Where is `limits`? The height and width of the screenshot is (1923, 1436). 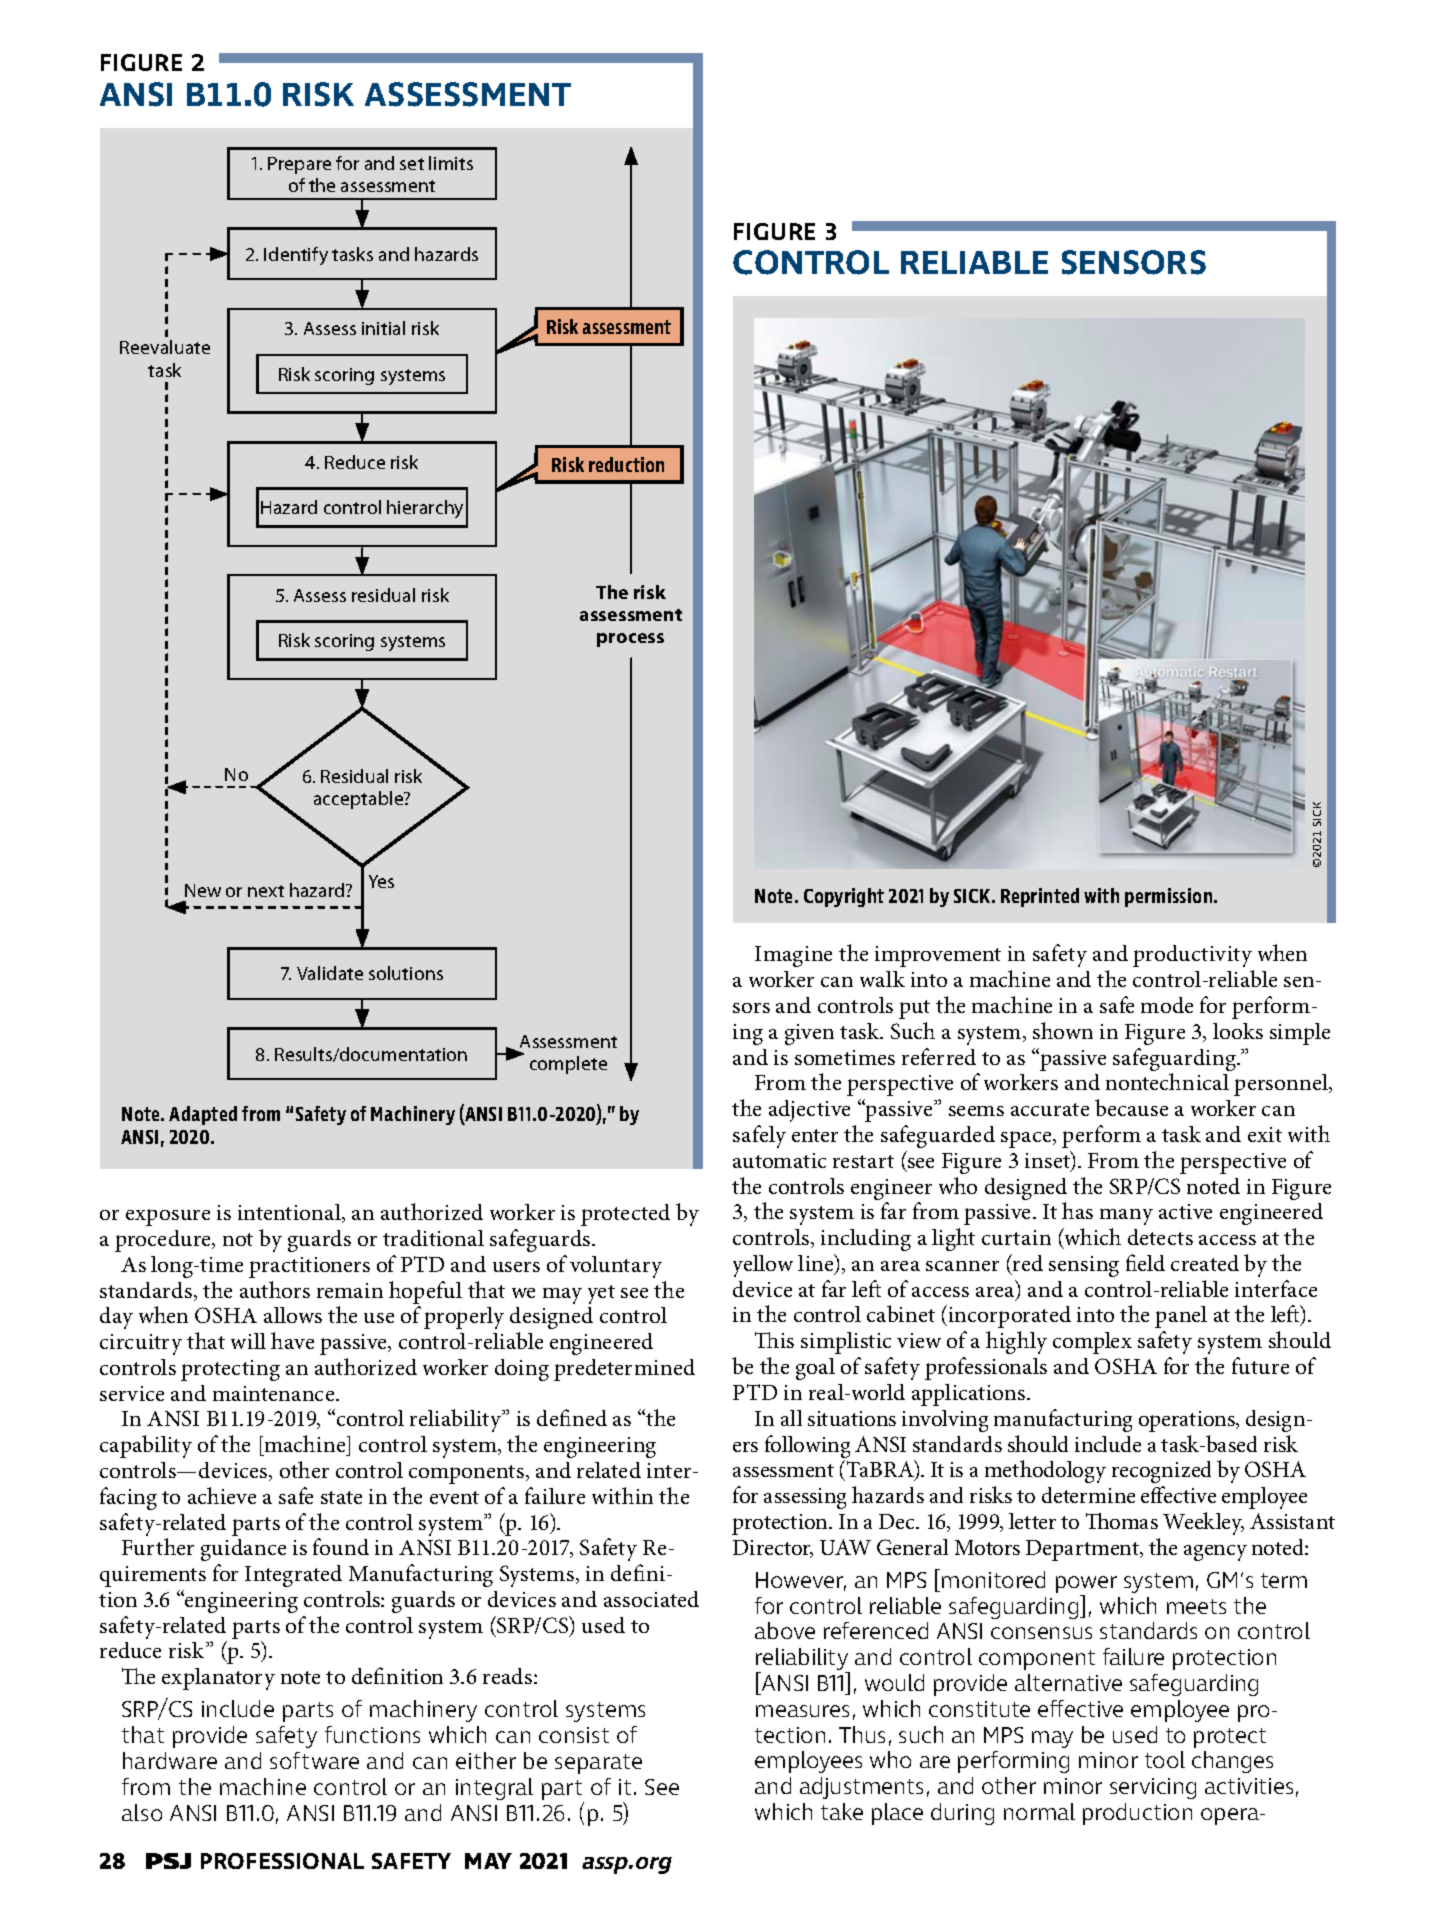 limits is located at coordinates (451, 163).
